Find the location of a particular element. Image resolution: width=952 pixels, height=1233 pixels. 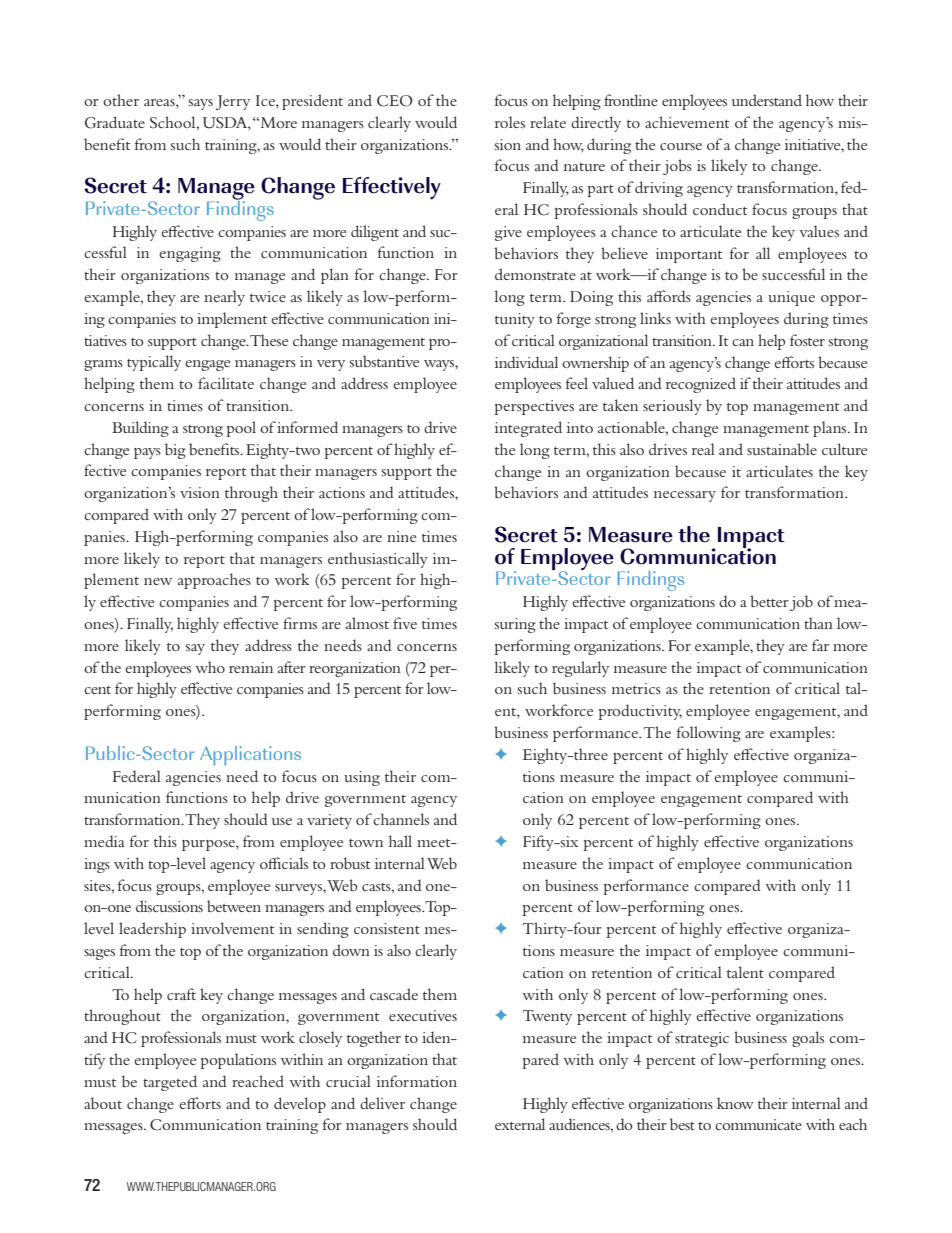

following is located at coordinates (709, 734).
